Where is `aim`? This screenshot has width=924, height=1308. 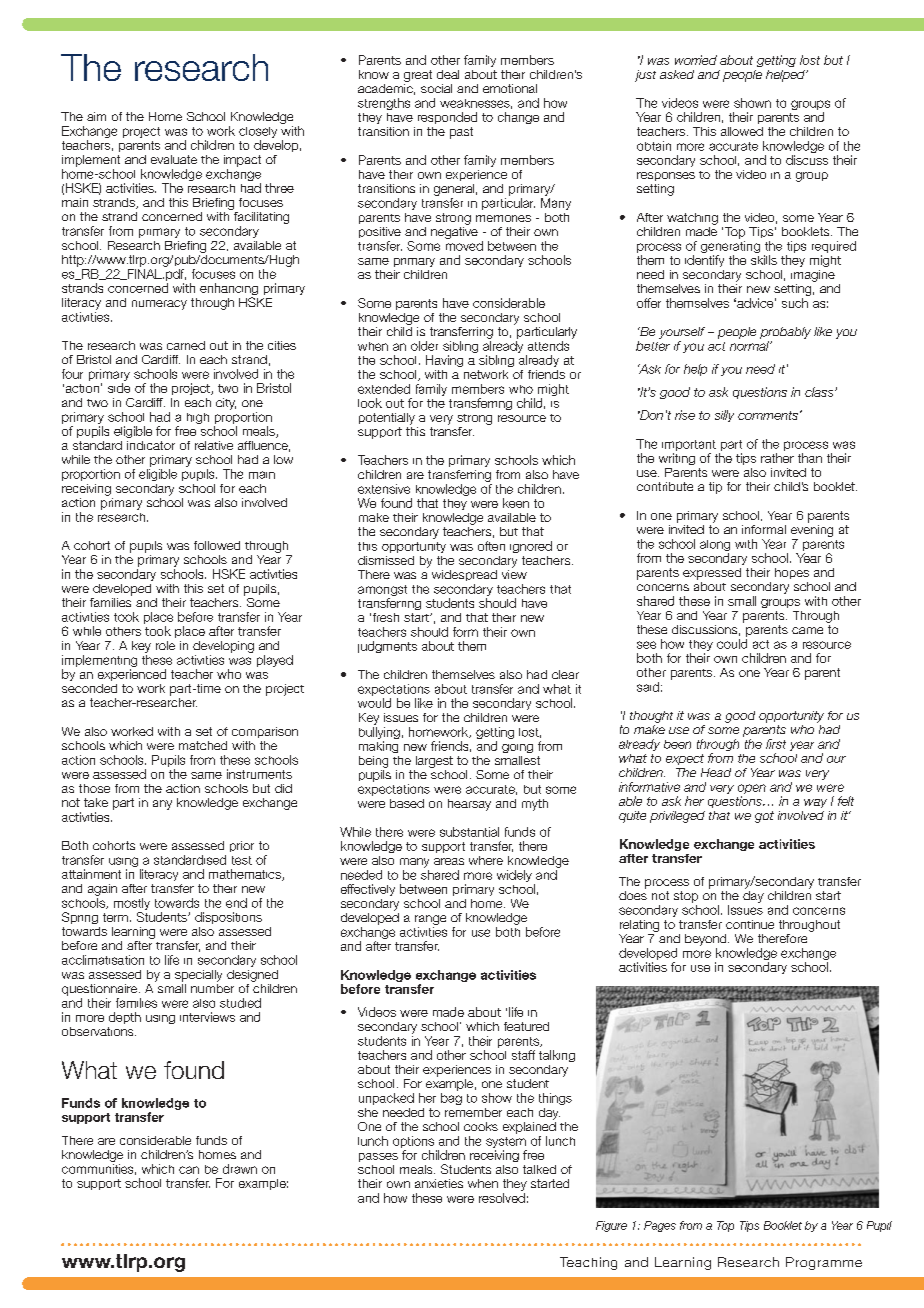 aim is located at coordinates (96, 116).
